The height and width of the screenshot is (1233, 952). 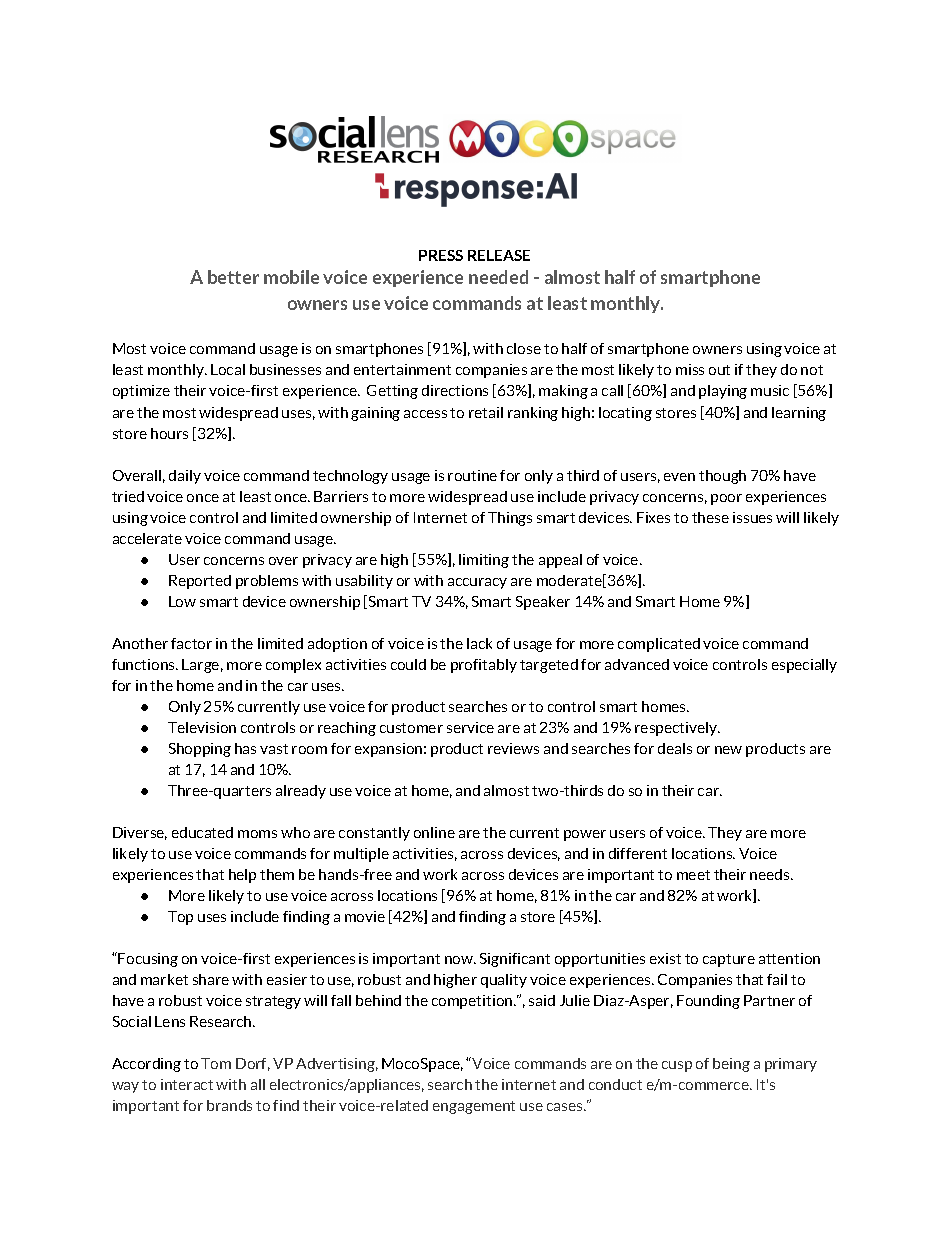 I want to click on help, so click(x=242, y=876).
